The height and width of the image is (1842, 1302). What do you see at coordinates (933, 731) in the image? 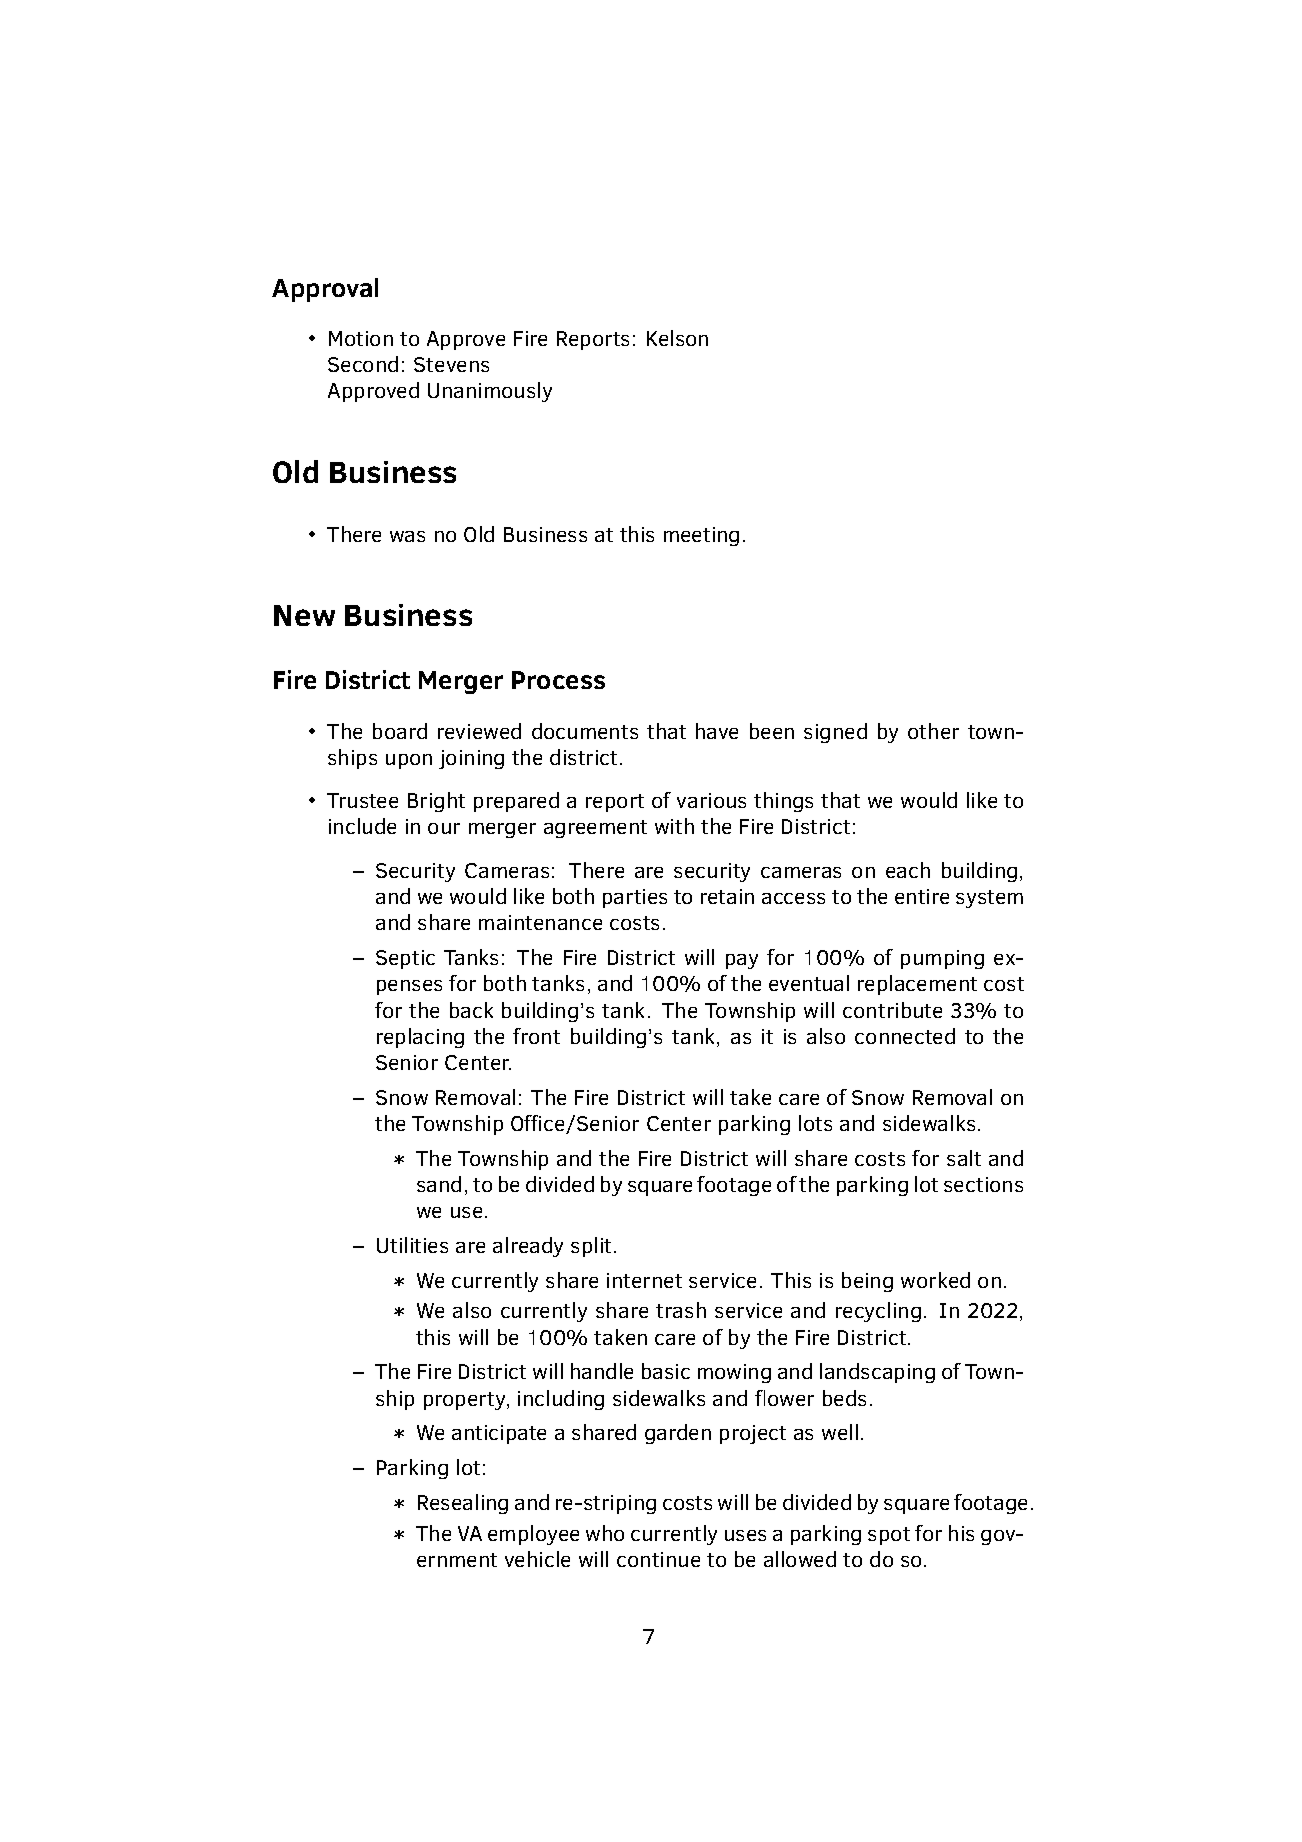
I see `other` at bounding box center [933, 731].
